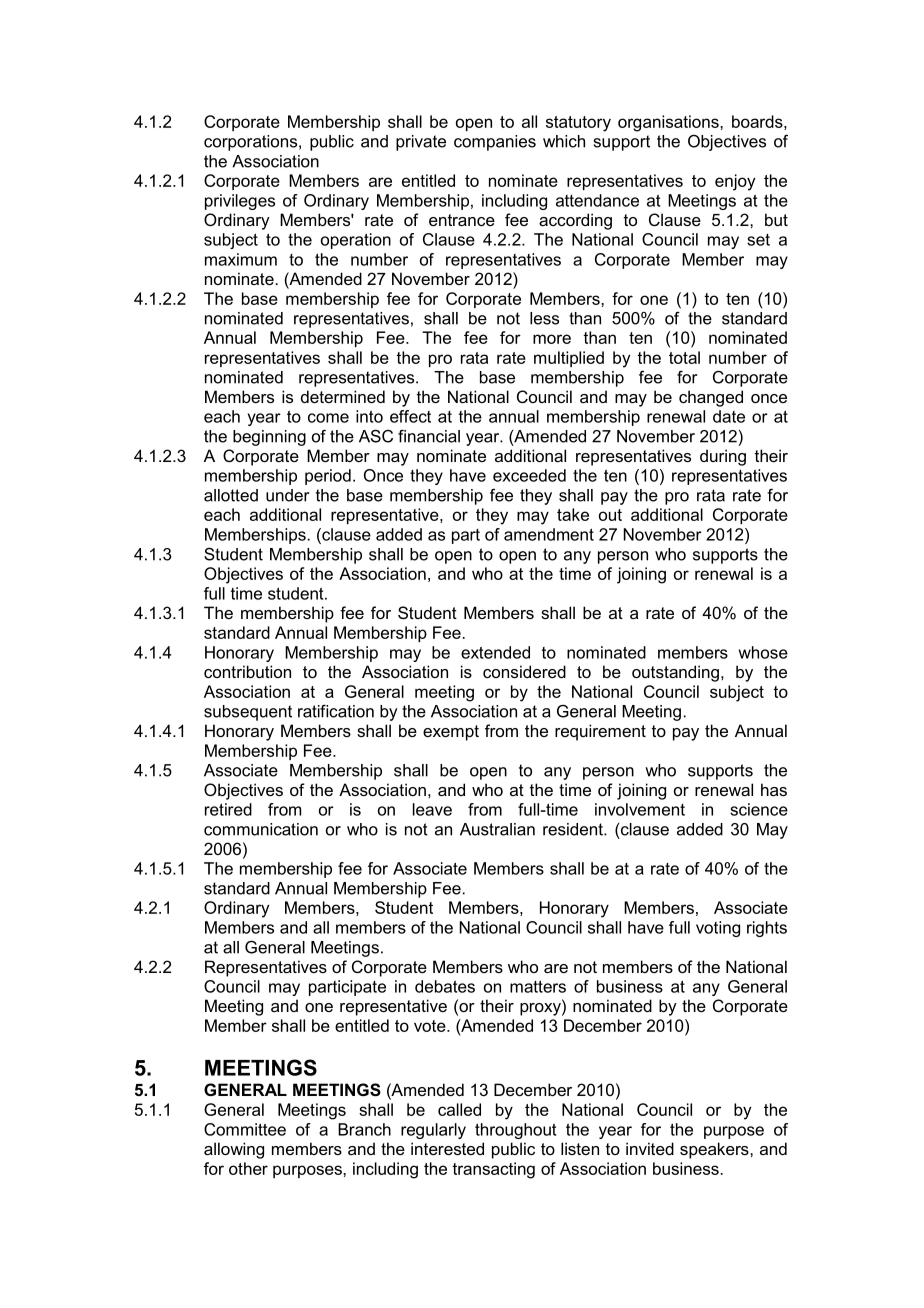 The image size is (924, 1308). What do you see at coordinates (240, 202) in the screenshot?
I see `privileges` at bounding box center [240, 202].
